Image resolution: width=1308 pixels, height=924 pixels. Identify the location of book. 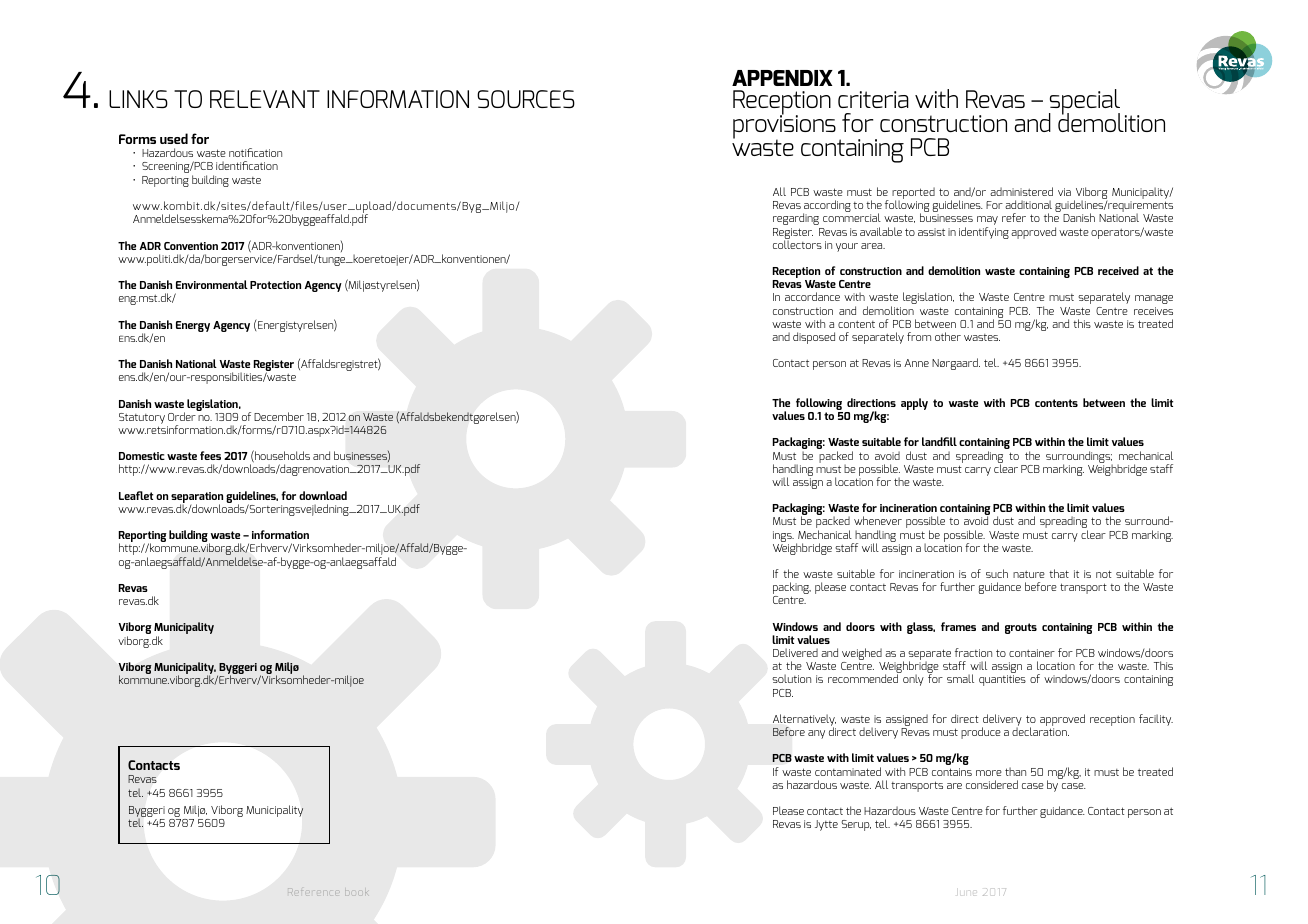
(356, 891).
